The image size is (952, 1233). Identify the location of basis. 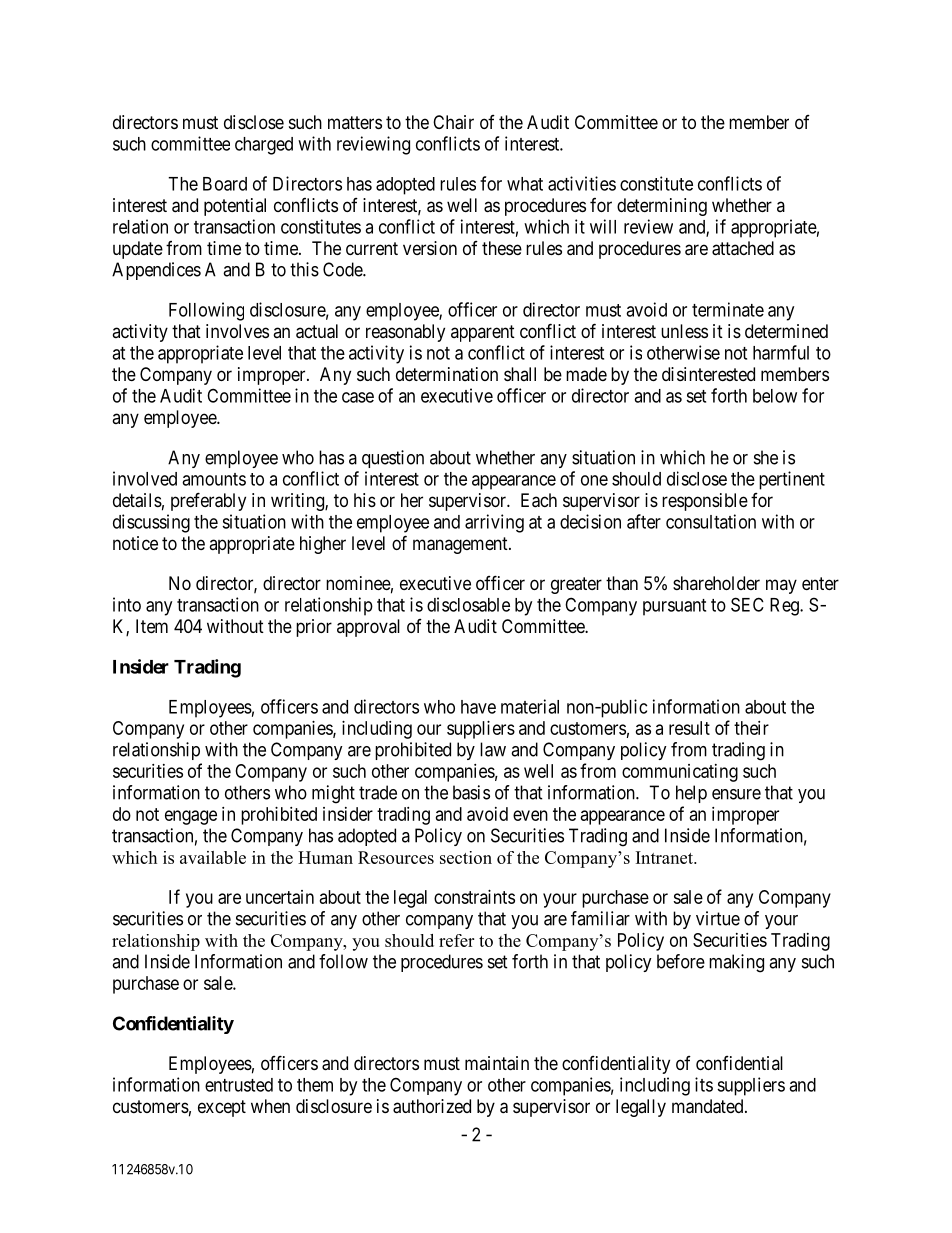
(471, 792).
